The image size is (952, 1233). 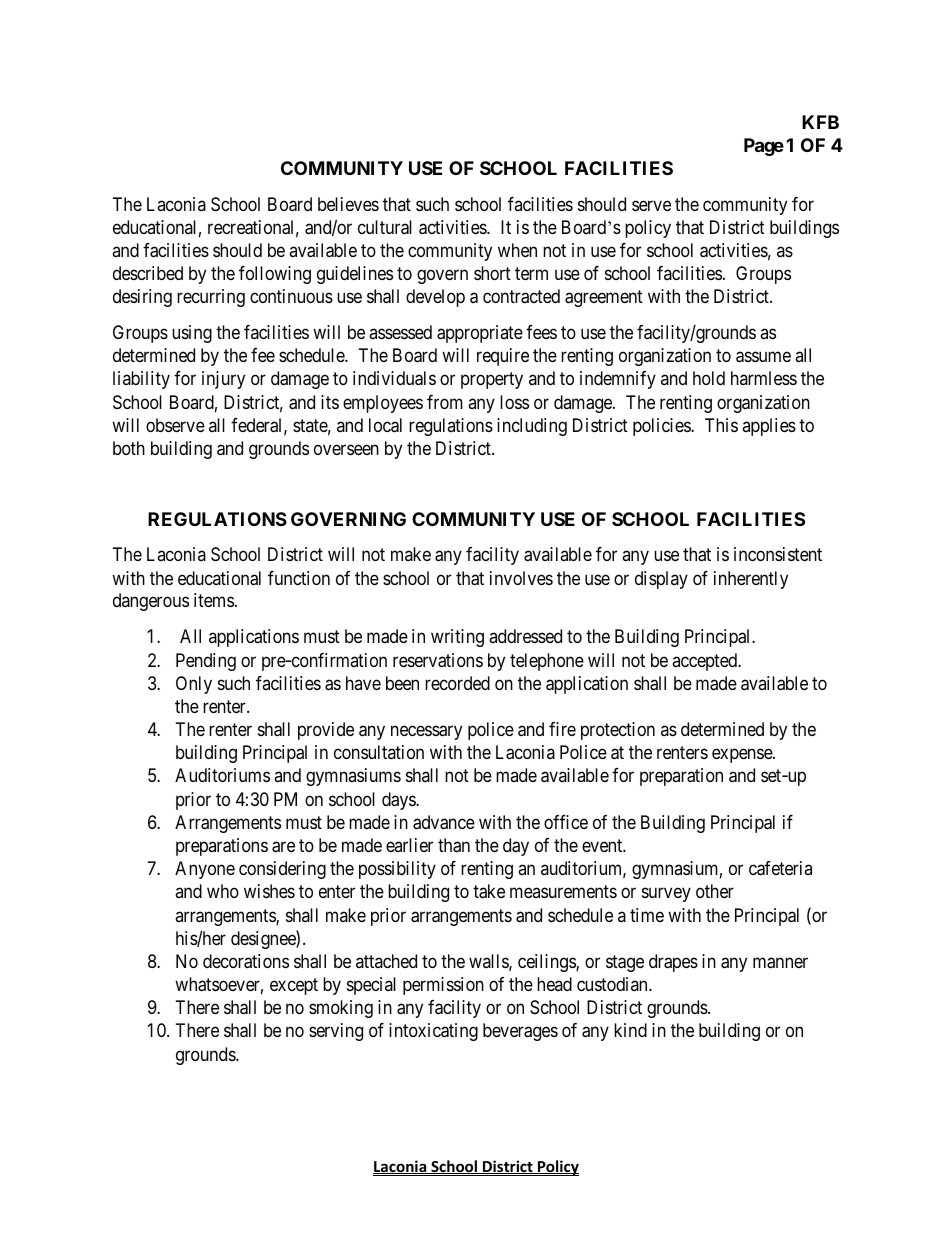 I want to click on Page, so click(x=764, y=147).
